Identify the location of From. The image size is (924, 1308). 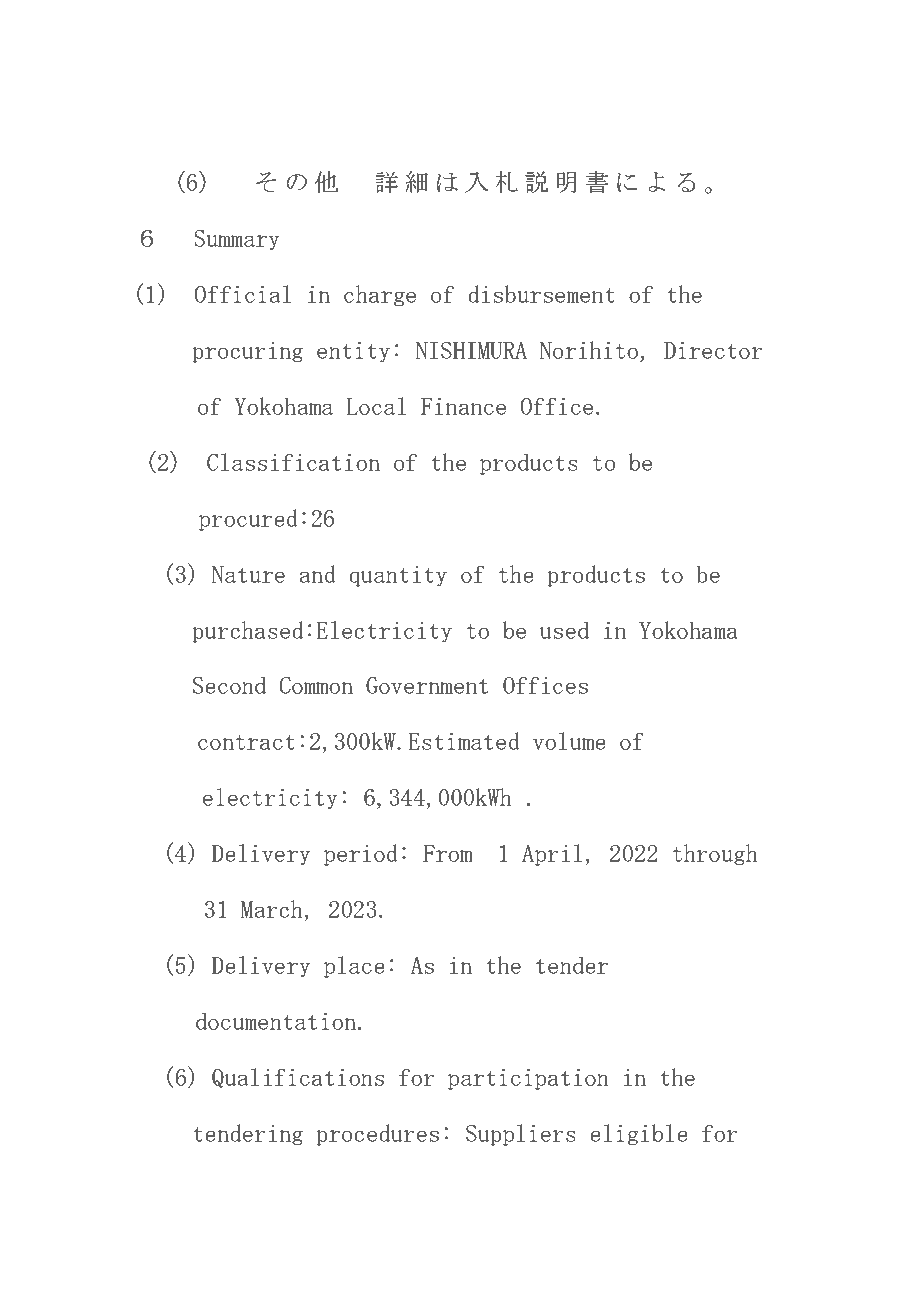
(448, 853).
